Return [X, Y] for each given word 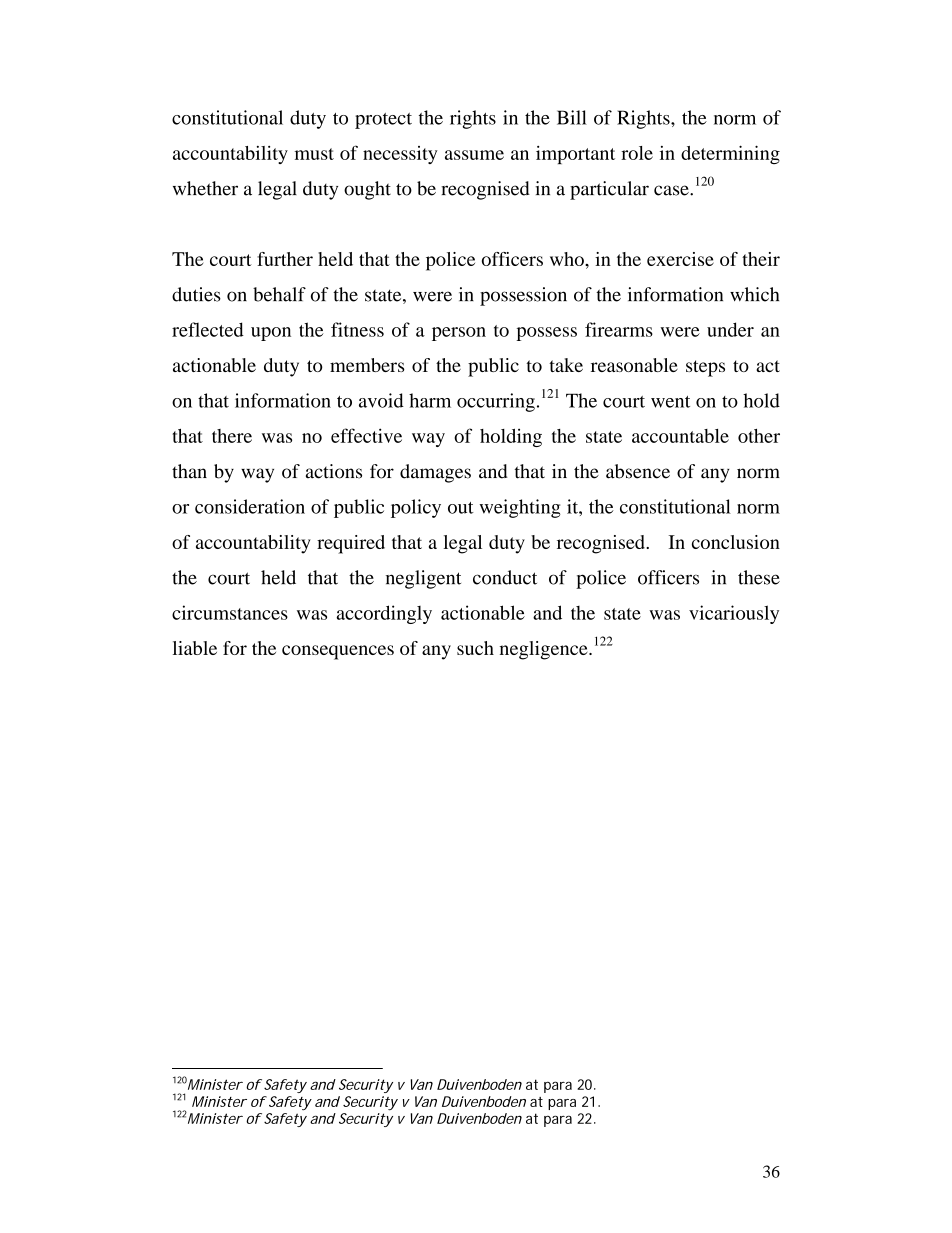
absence [638, 471]
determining [730, 154]
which [754, 294]
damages [435, 473]
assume [474, 155]
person [459, 334]
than [189, 471]
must [314, 154]
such [475, 648]
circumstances [230, 612]
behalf [279, 294]
